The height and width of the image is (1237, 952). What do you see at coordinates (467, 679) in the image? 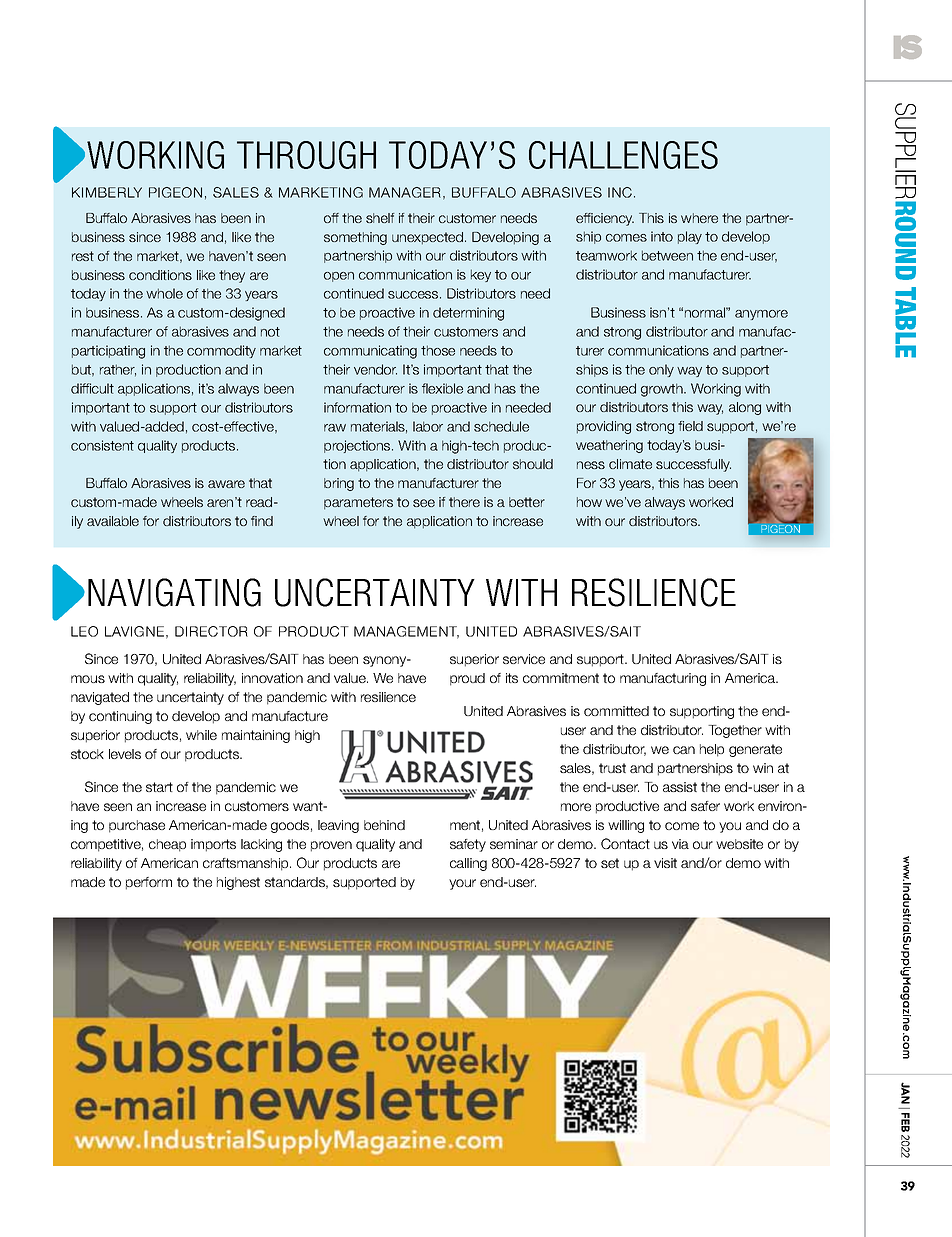
I see `proud` at bounding box center [467, 679].
